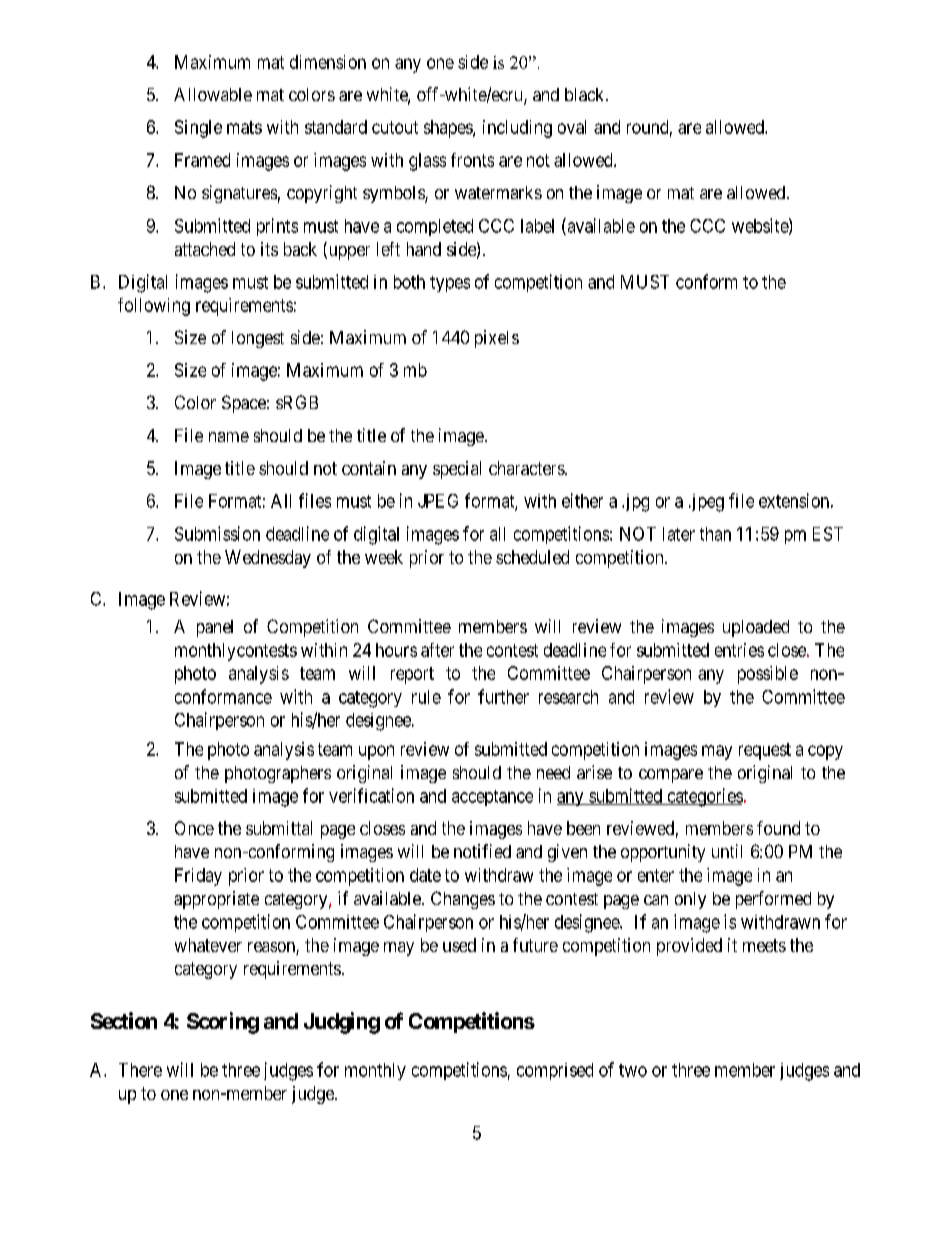 The height and width of the screenshot is (1233, 952). I want to click on black, so click(586, 94).
